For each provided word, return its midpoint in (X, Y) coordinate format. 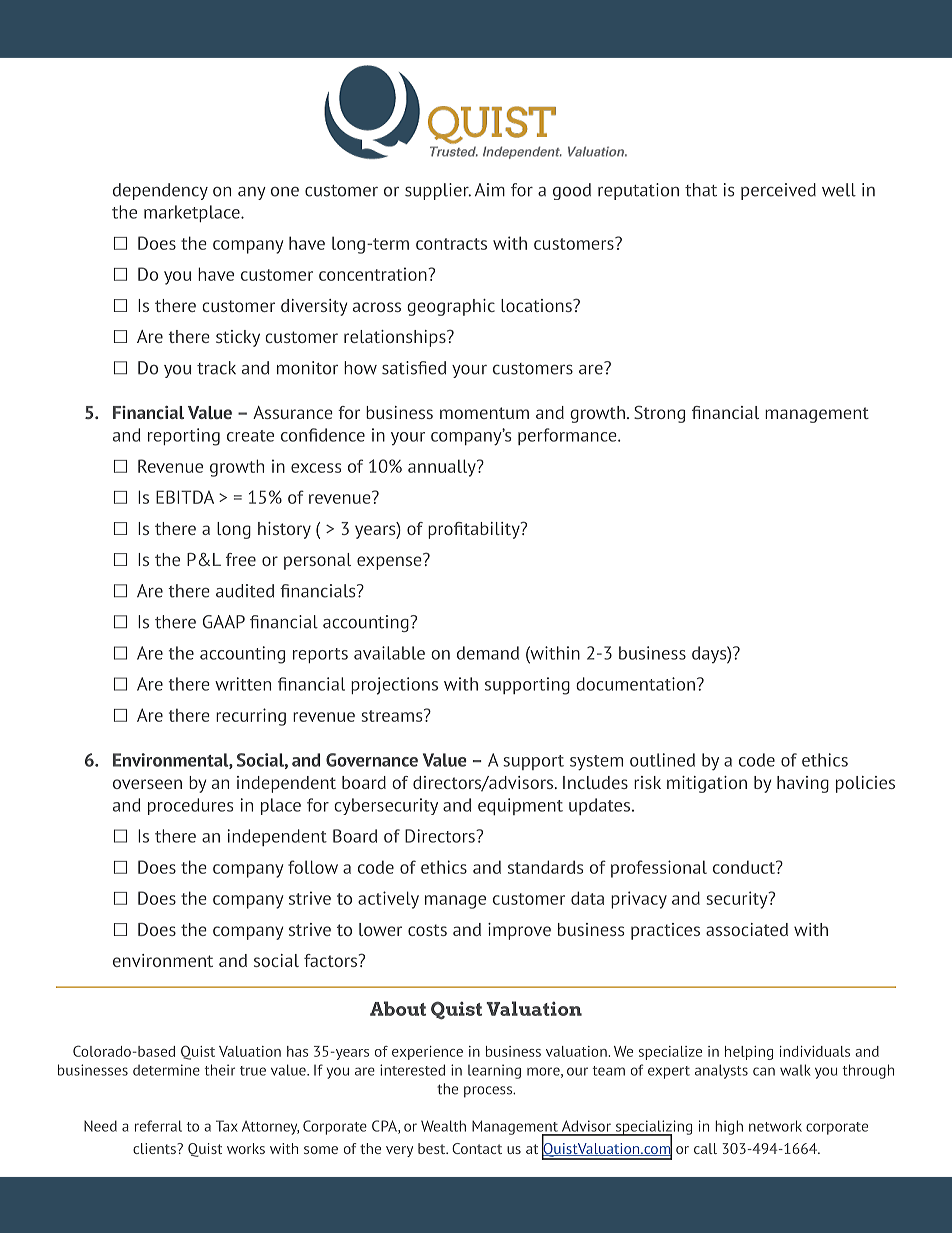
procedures (190, 806)
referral (158, 1126)
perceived (778, 191)
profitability (475, 530)
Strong (659, 414)
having (803, 784)
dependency (160, 191)
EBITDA (185, 497)
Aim (490, 189)
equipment (520, 806)
